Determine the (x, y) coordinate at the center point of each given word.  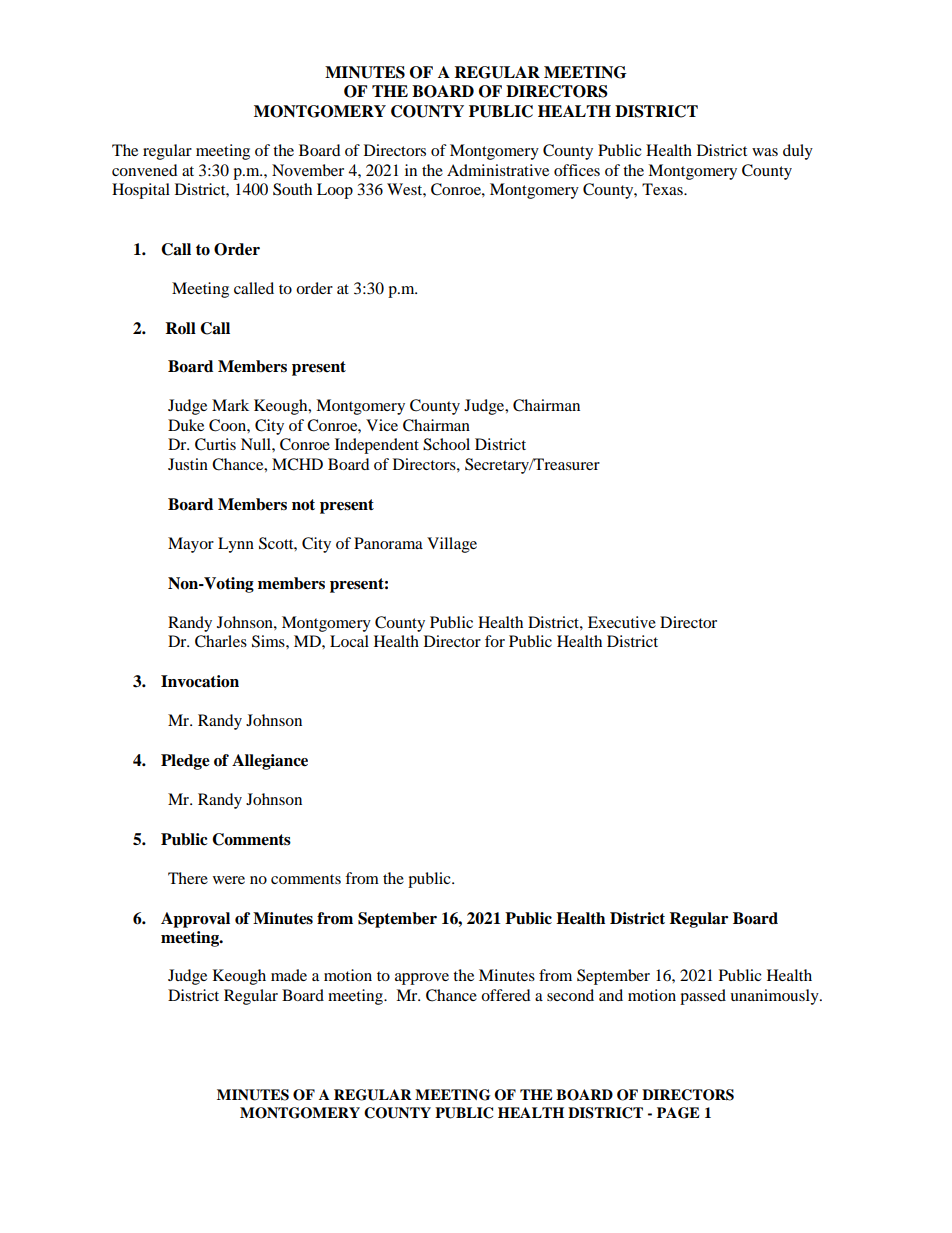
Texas (663, 189)
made (289, 975)
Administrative (498, 170)
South (292, 189)
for (495, 641)
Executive (622, 622)
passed (703, 997)
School (446, 444)
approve (422, 979)
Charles (221, 641)
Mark (230, 405)
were (229, 880)
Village (452, 545)
